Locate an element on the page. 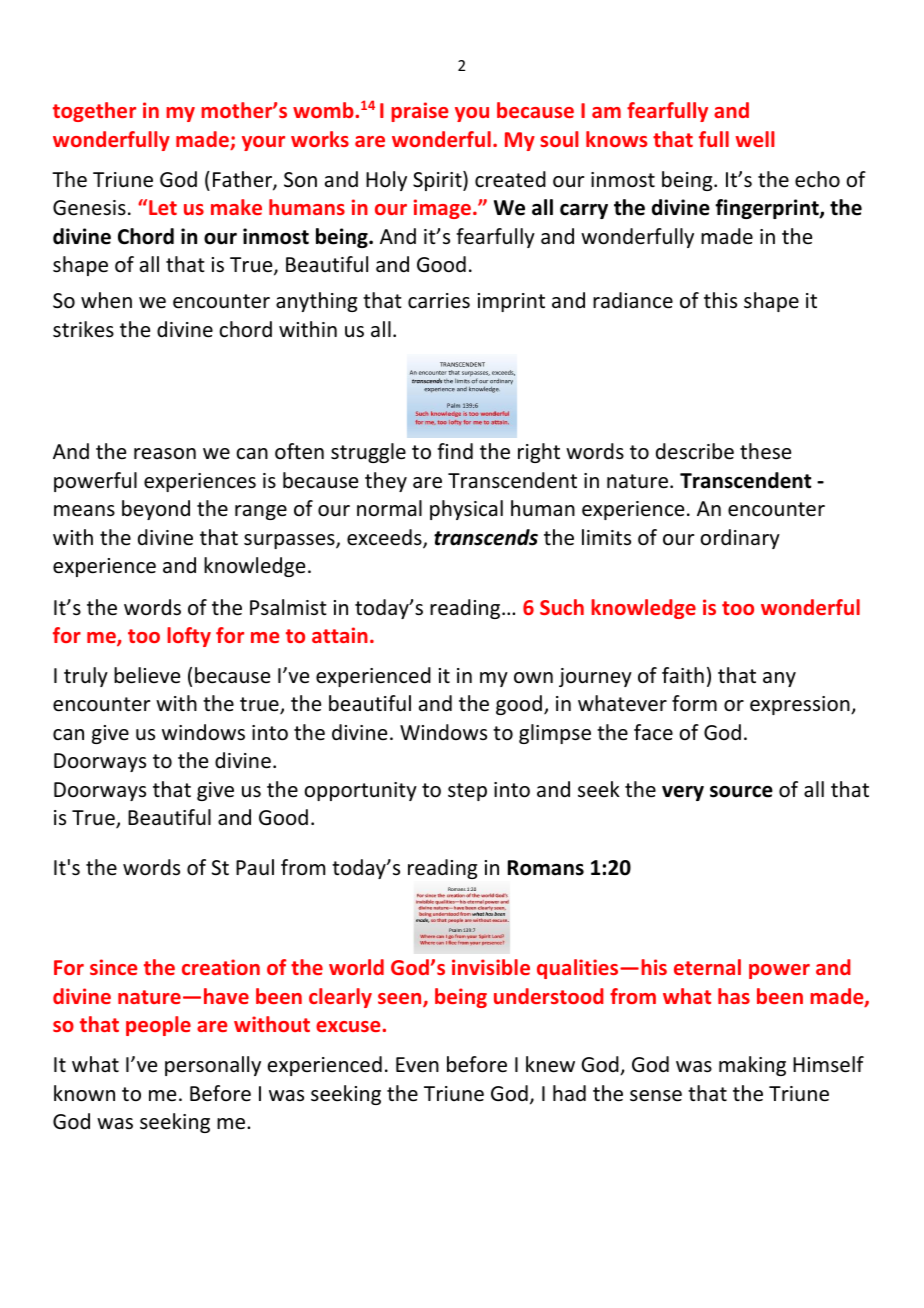 The image size is (924, 1308). source is located at coordinates (741, 792).
